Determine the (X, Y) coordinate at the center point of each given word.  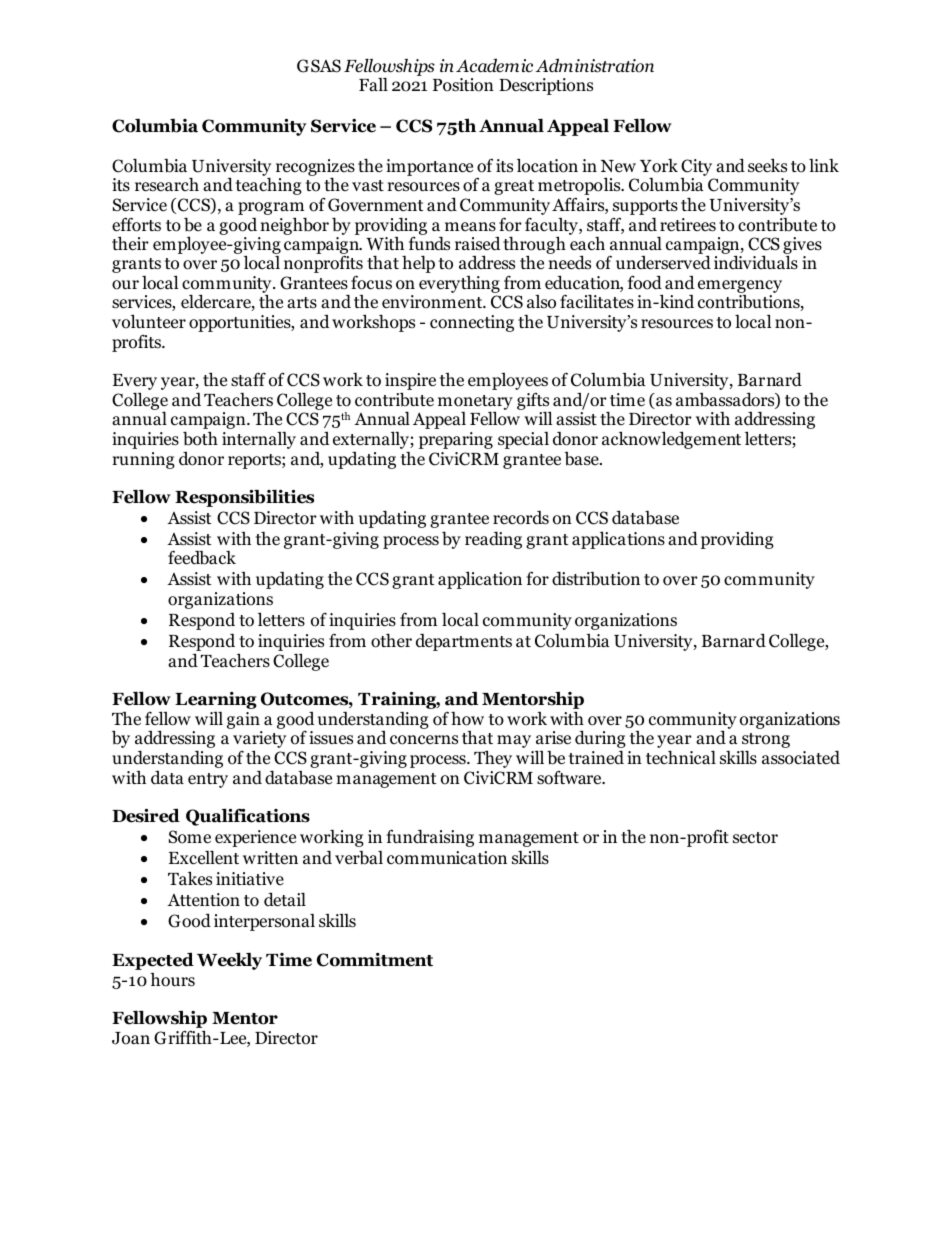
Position (463, 85)
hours (172, 980)
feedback (202, 557)
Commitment (375, 960)
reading (493, 540)
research (167, 184)
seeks (767, 165)
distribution (596, 578)
